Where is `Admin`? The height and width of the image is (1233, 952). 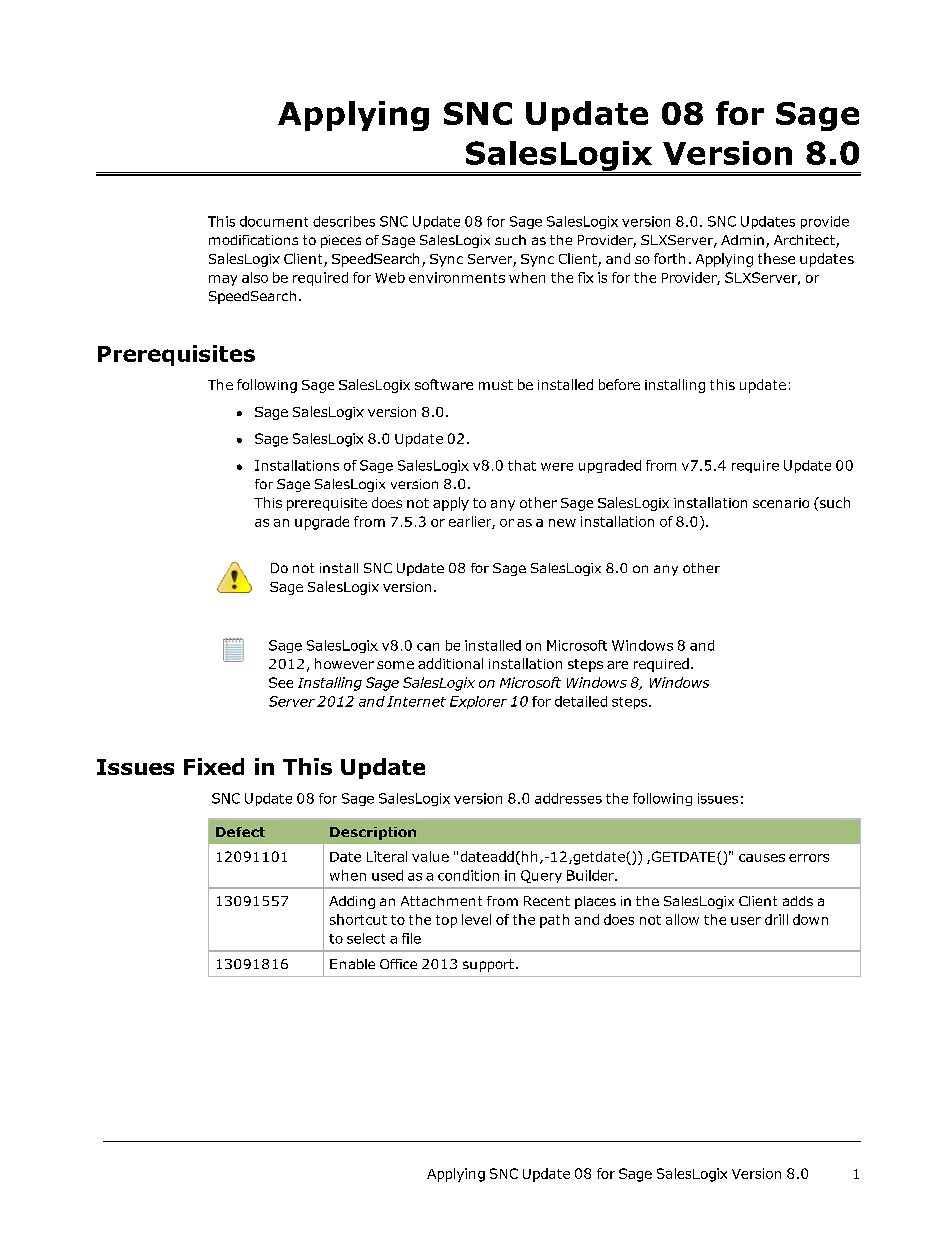
Admin is located at coordinates (742, 240).
